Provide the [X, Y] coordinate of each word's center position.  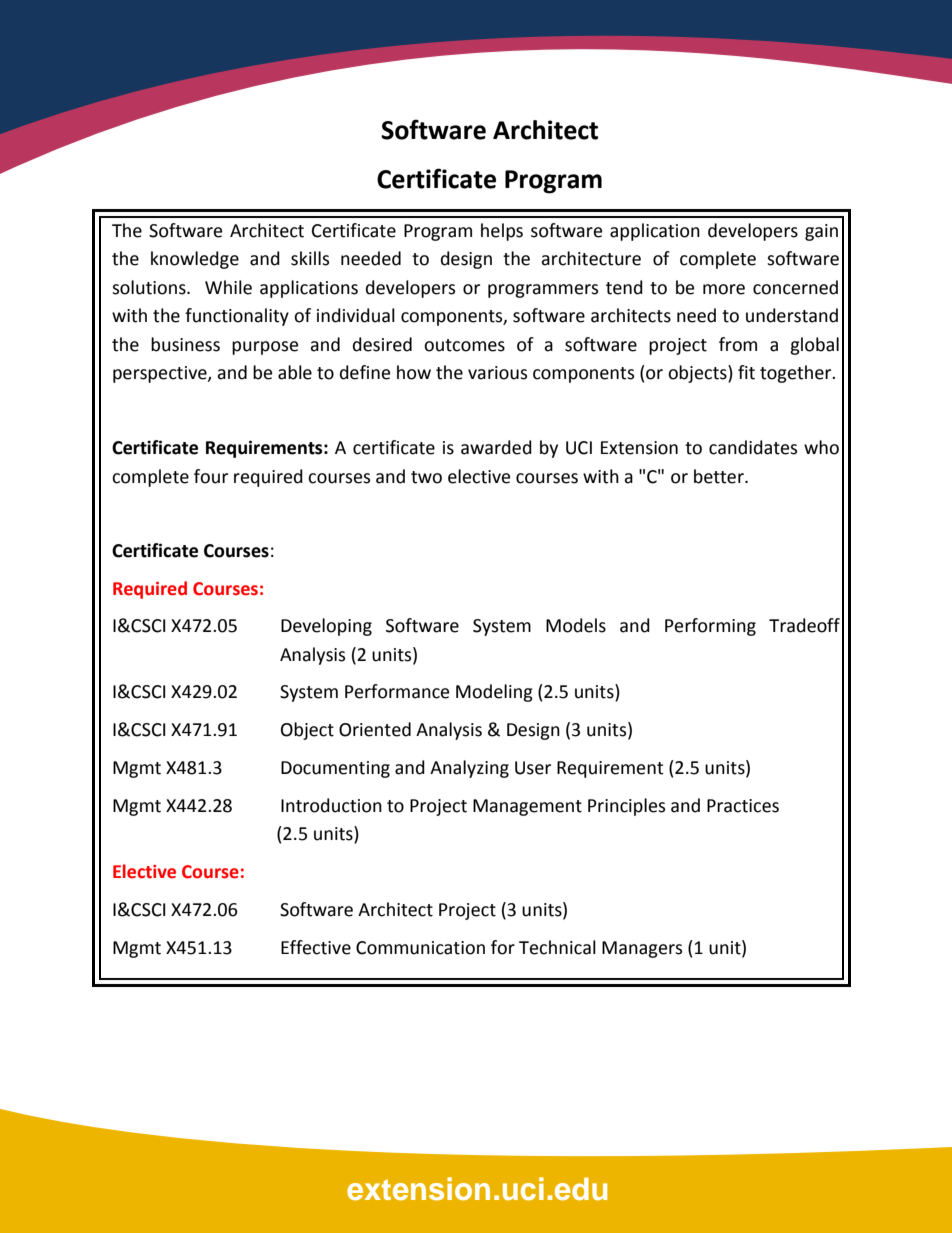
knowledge [195, 260]
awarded [496, 447]
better [720, 476]
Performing [710, 627]
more [724, 289]
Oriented [375, 729]
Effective [316, 947]
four [211, 476]
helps [502, 232]
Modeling [494, 693]
